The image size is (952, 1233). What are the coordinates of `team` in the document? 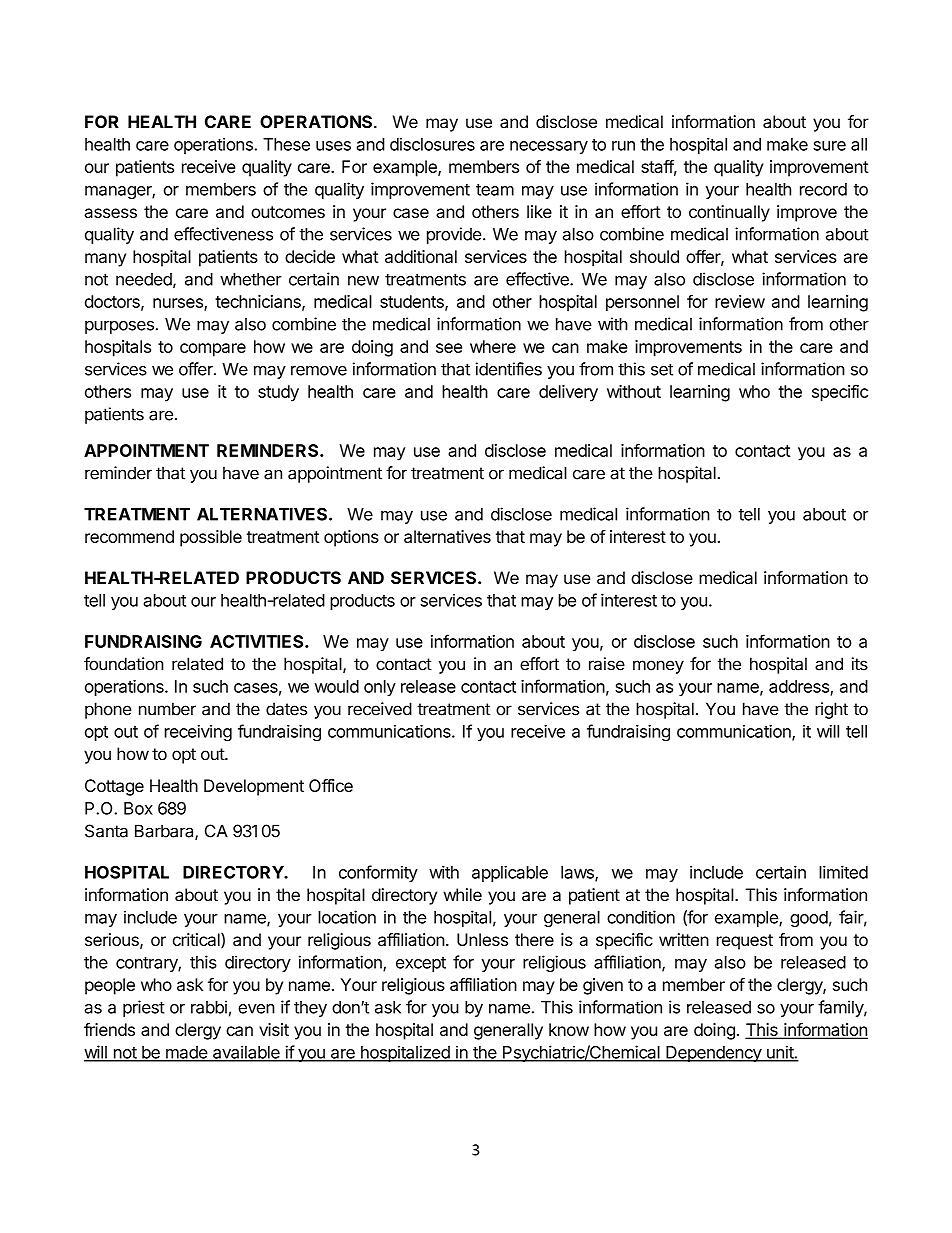 It's located at (495, 190).
